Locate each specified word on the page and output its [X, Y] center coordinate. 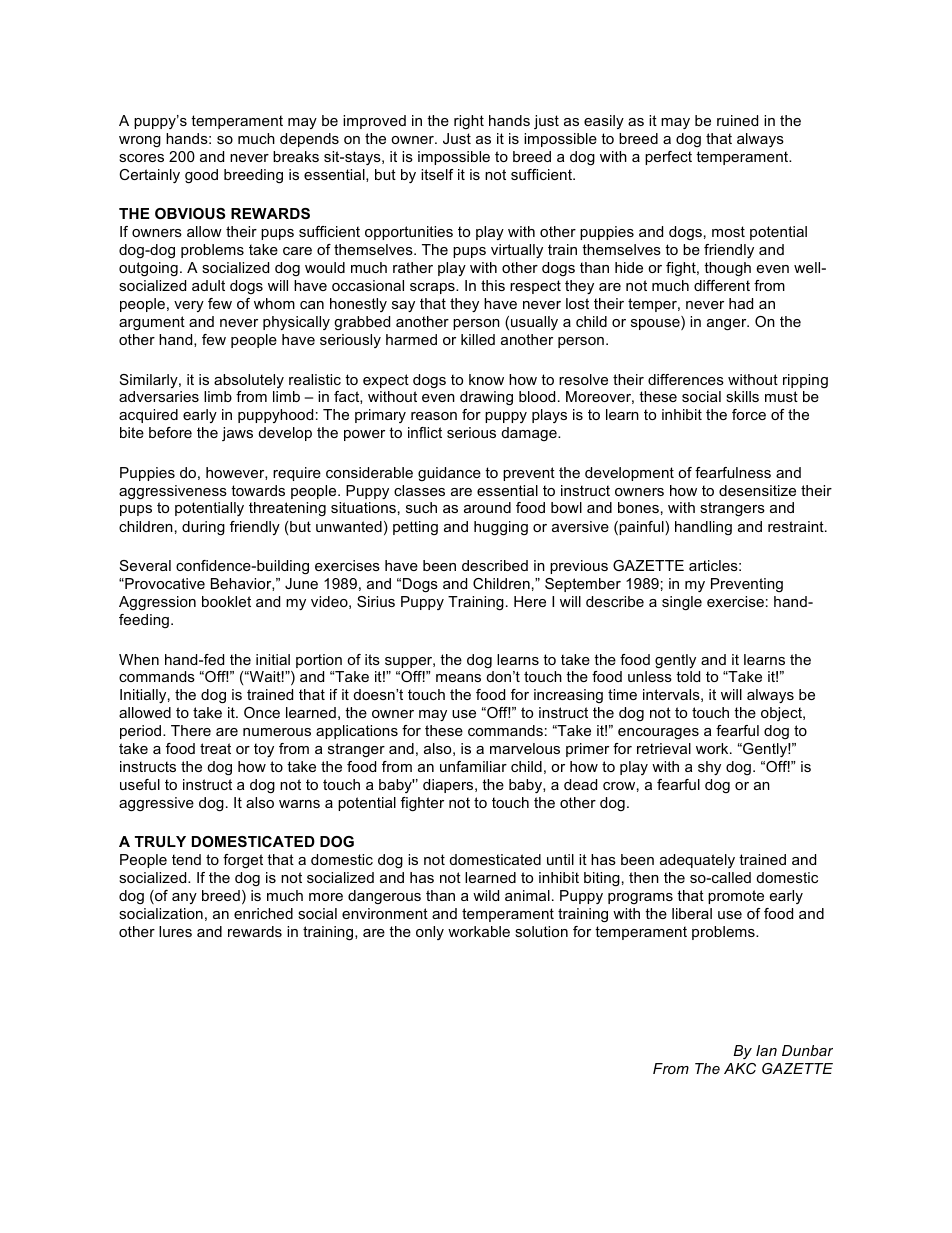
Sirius [376, 601]
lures [175, 931]
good [201, 176]
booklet [226, 601]
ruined [737, 120]
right [469, 122]
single [682, 603]
